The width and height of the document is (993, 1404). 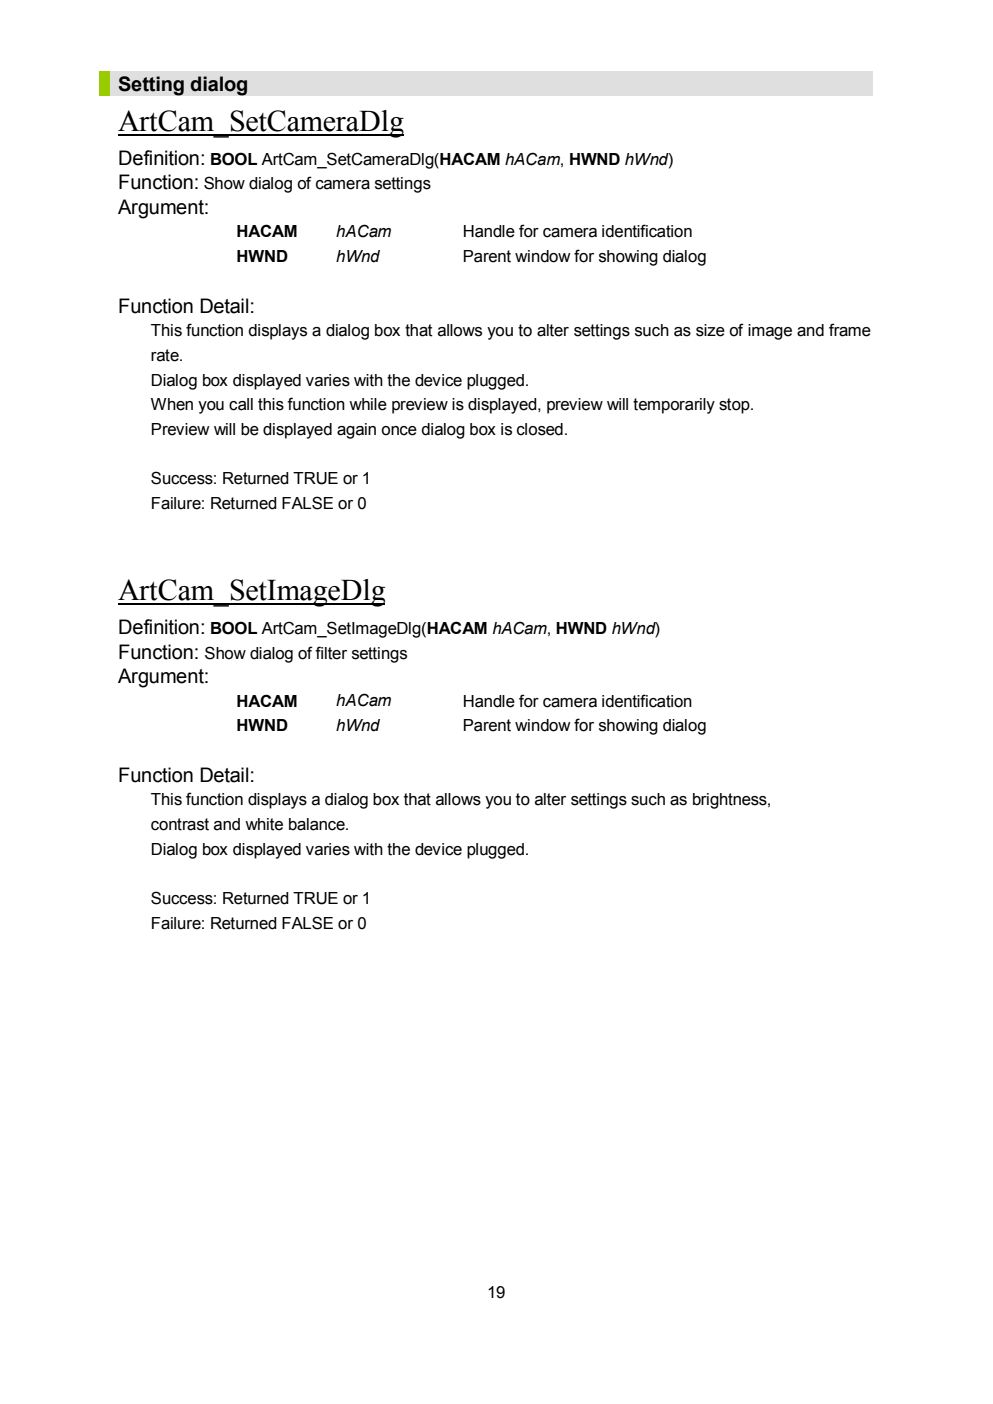 What do you see at coordinates (241, 404) in the document?
I see `call` at bounding box center [241, 404].
